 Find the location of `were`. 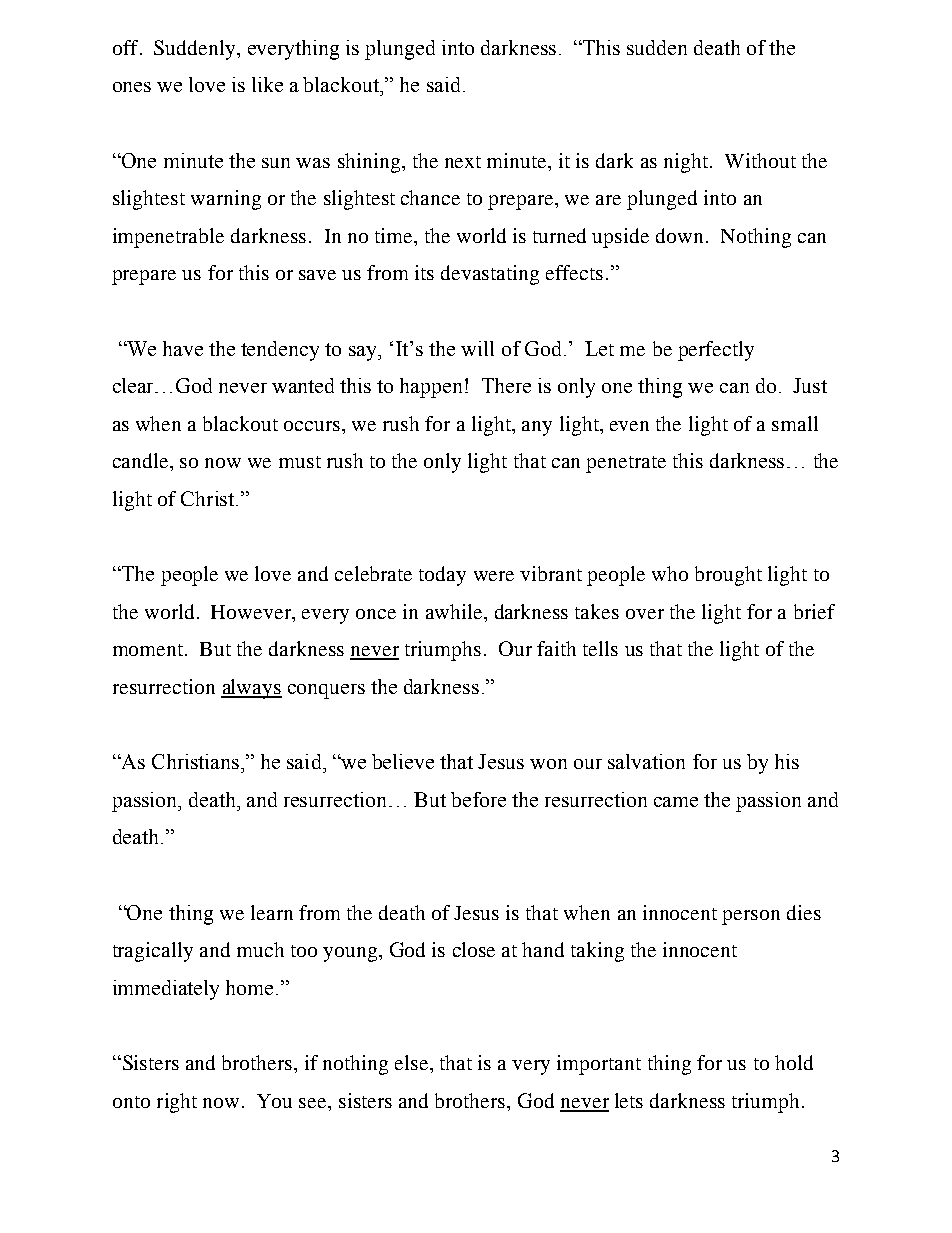

were is located at coordinates (494, 576).
